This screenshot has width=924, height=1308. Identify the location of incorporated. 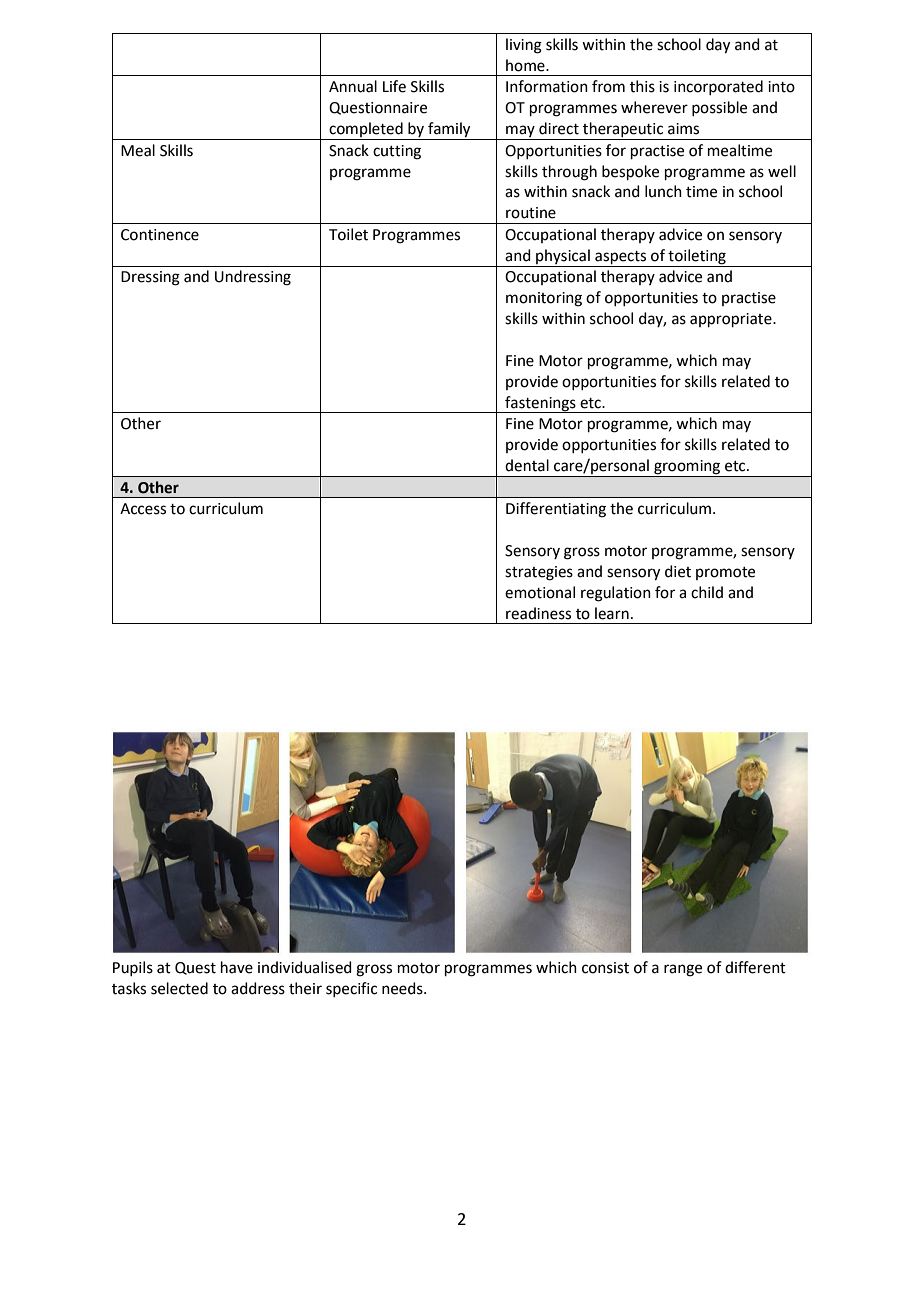
(718, 87).
